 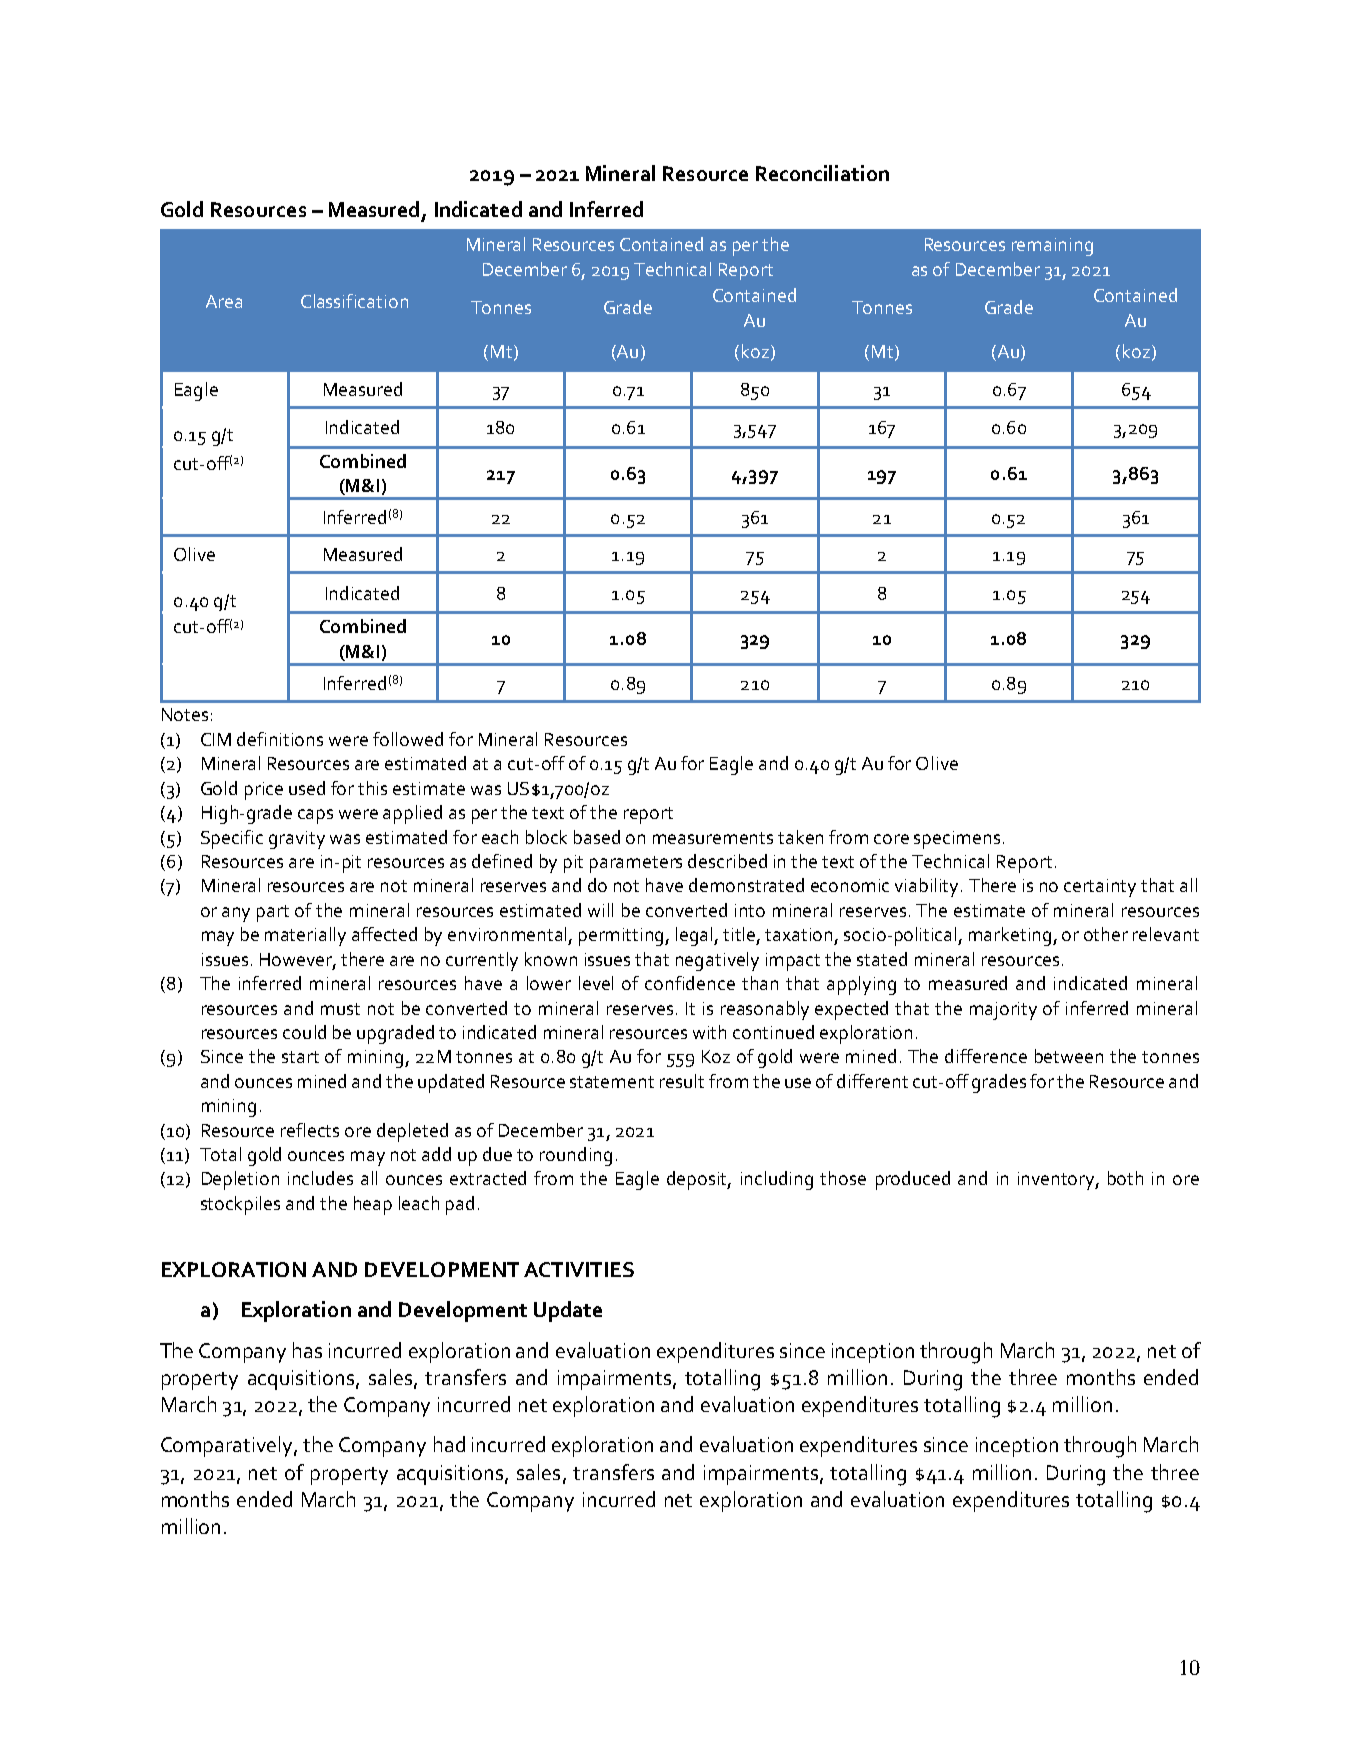 I want to click on Classification, so click(x=354, y=301).
